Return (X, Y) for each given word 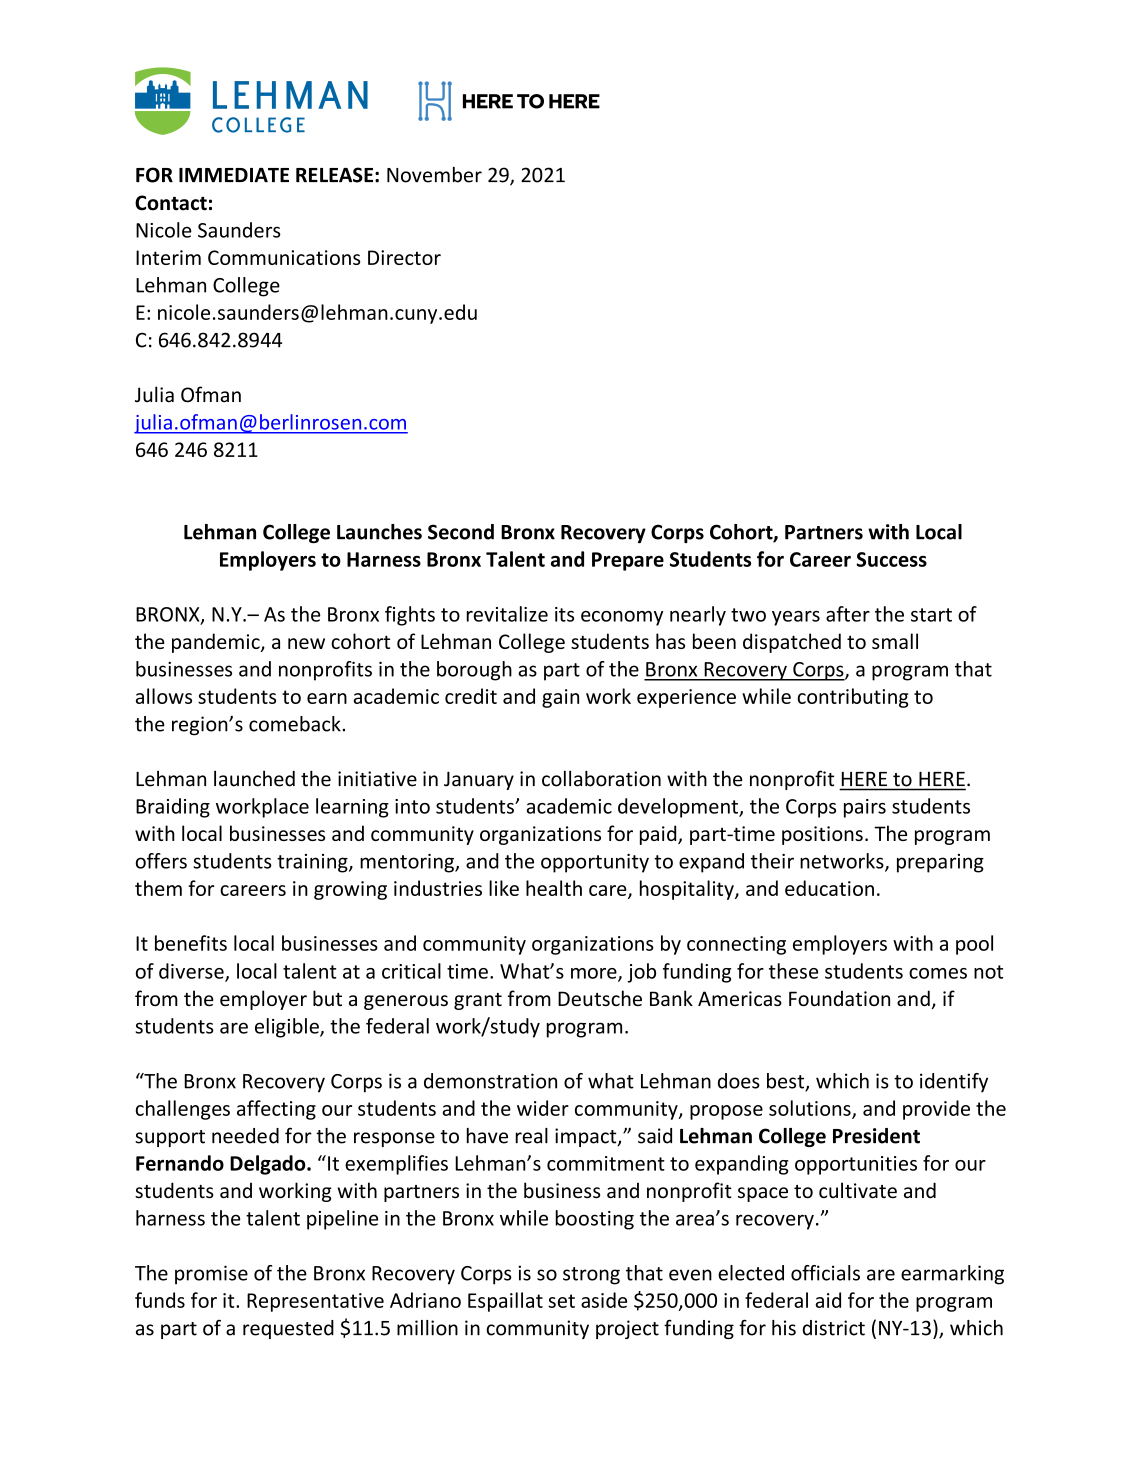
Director (404, 257)
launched (254, 778)
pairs (865, 808)
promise (211, 1275)
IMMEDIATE (234, 175)
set (561, 1301)
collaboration (601, 778)
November (434, 175)
